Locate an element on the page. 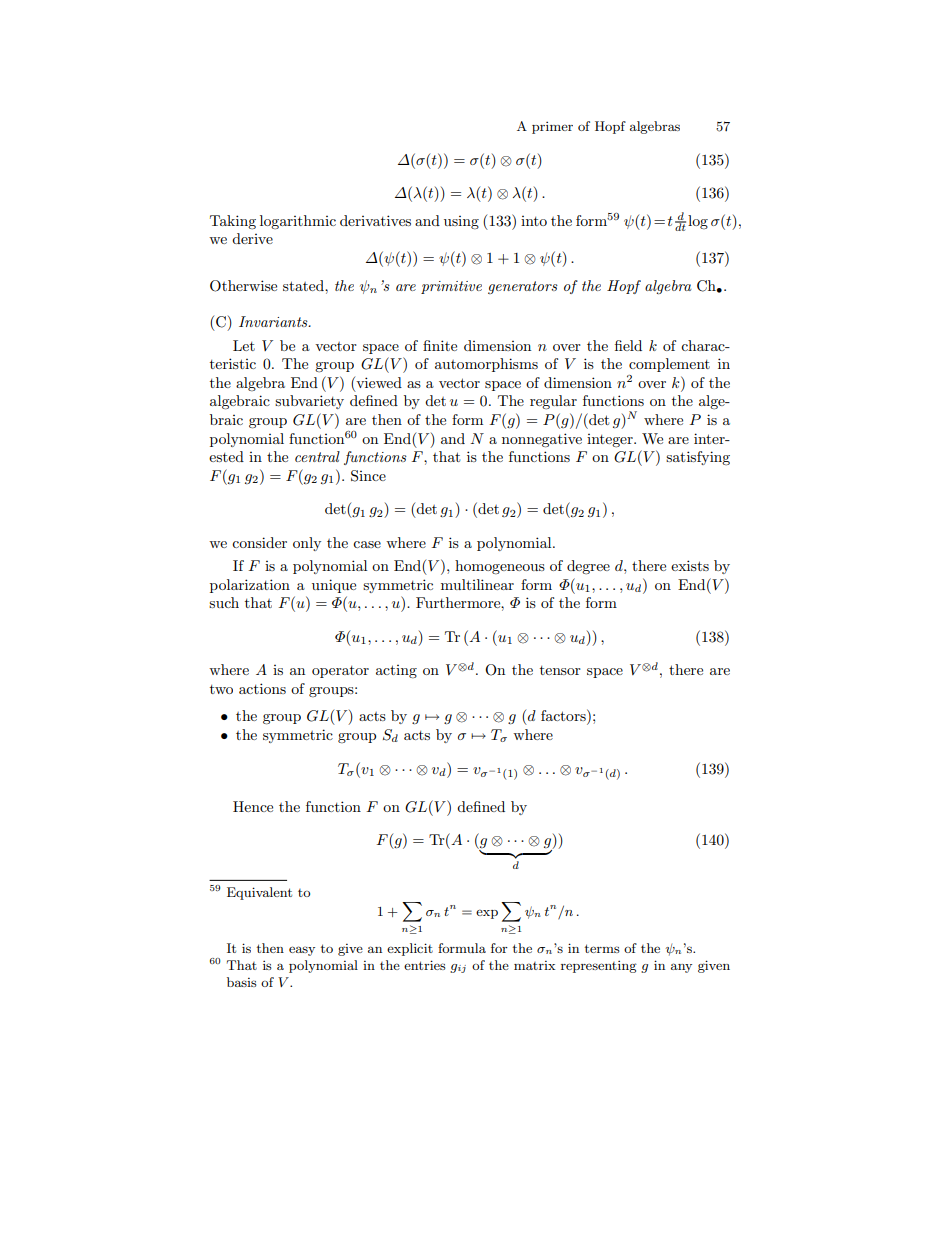  entries is located at coordinates (425, 965).
